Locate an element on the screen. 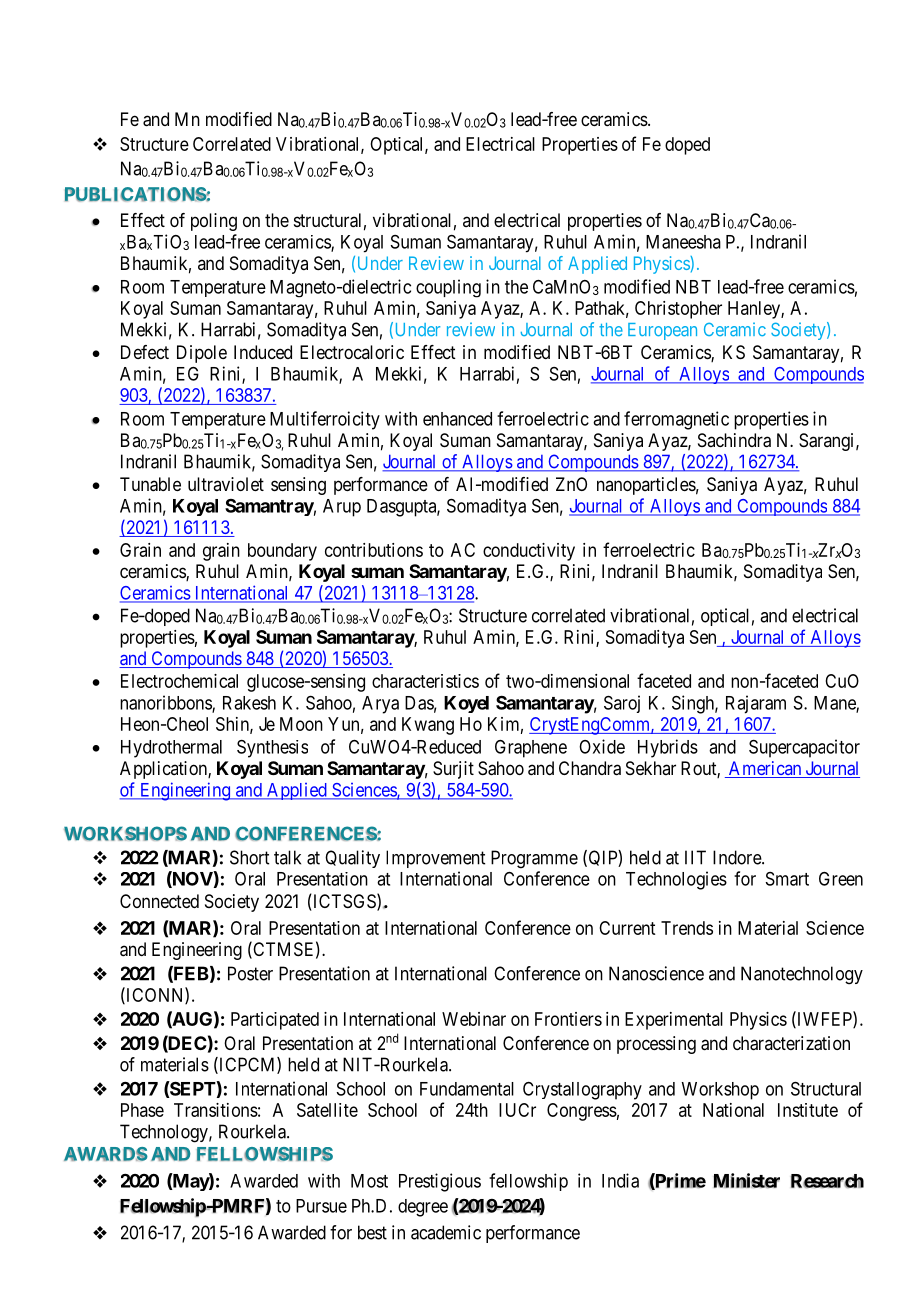 The height and width of the screenshot is (1307, 924). Christopher is located at coordinates (678, 310).
